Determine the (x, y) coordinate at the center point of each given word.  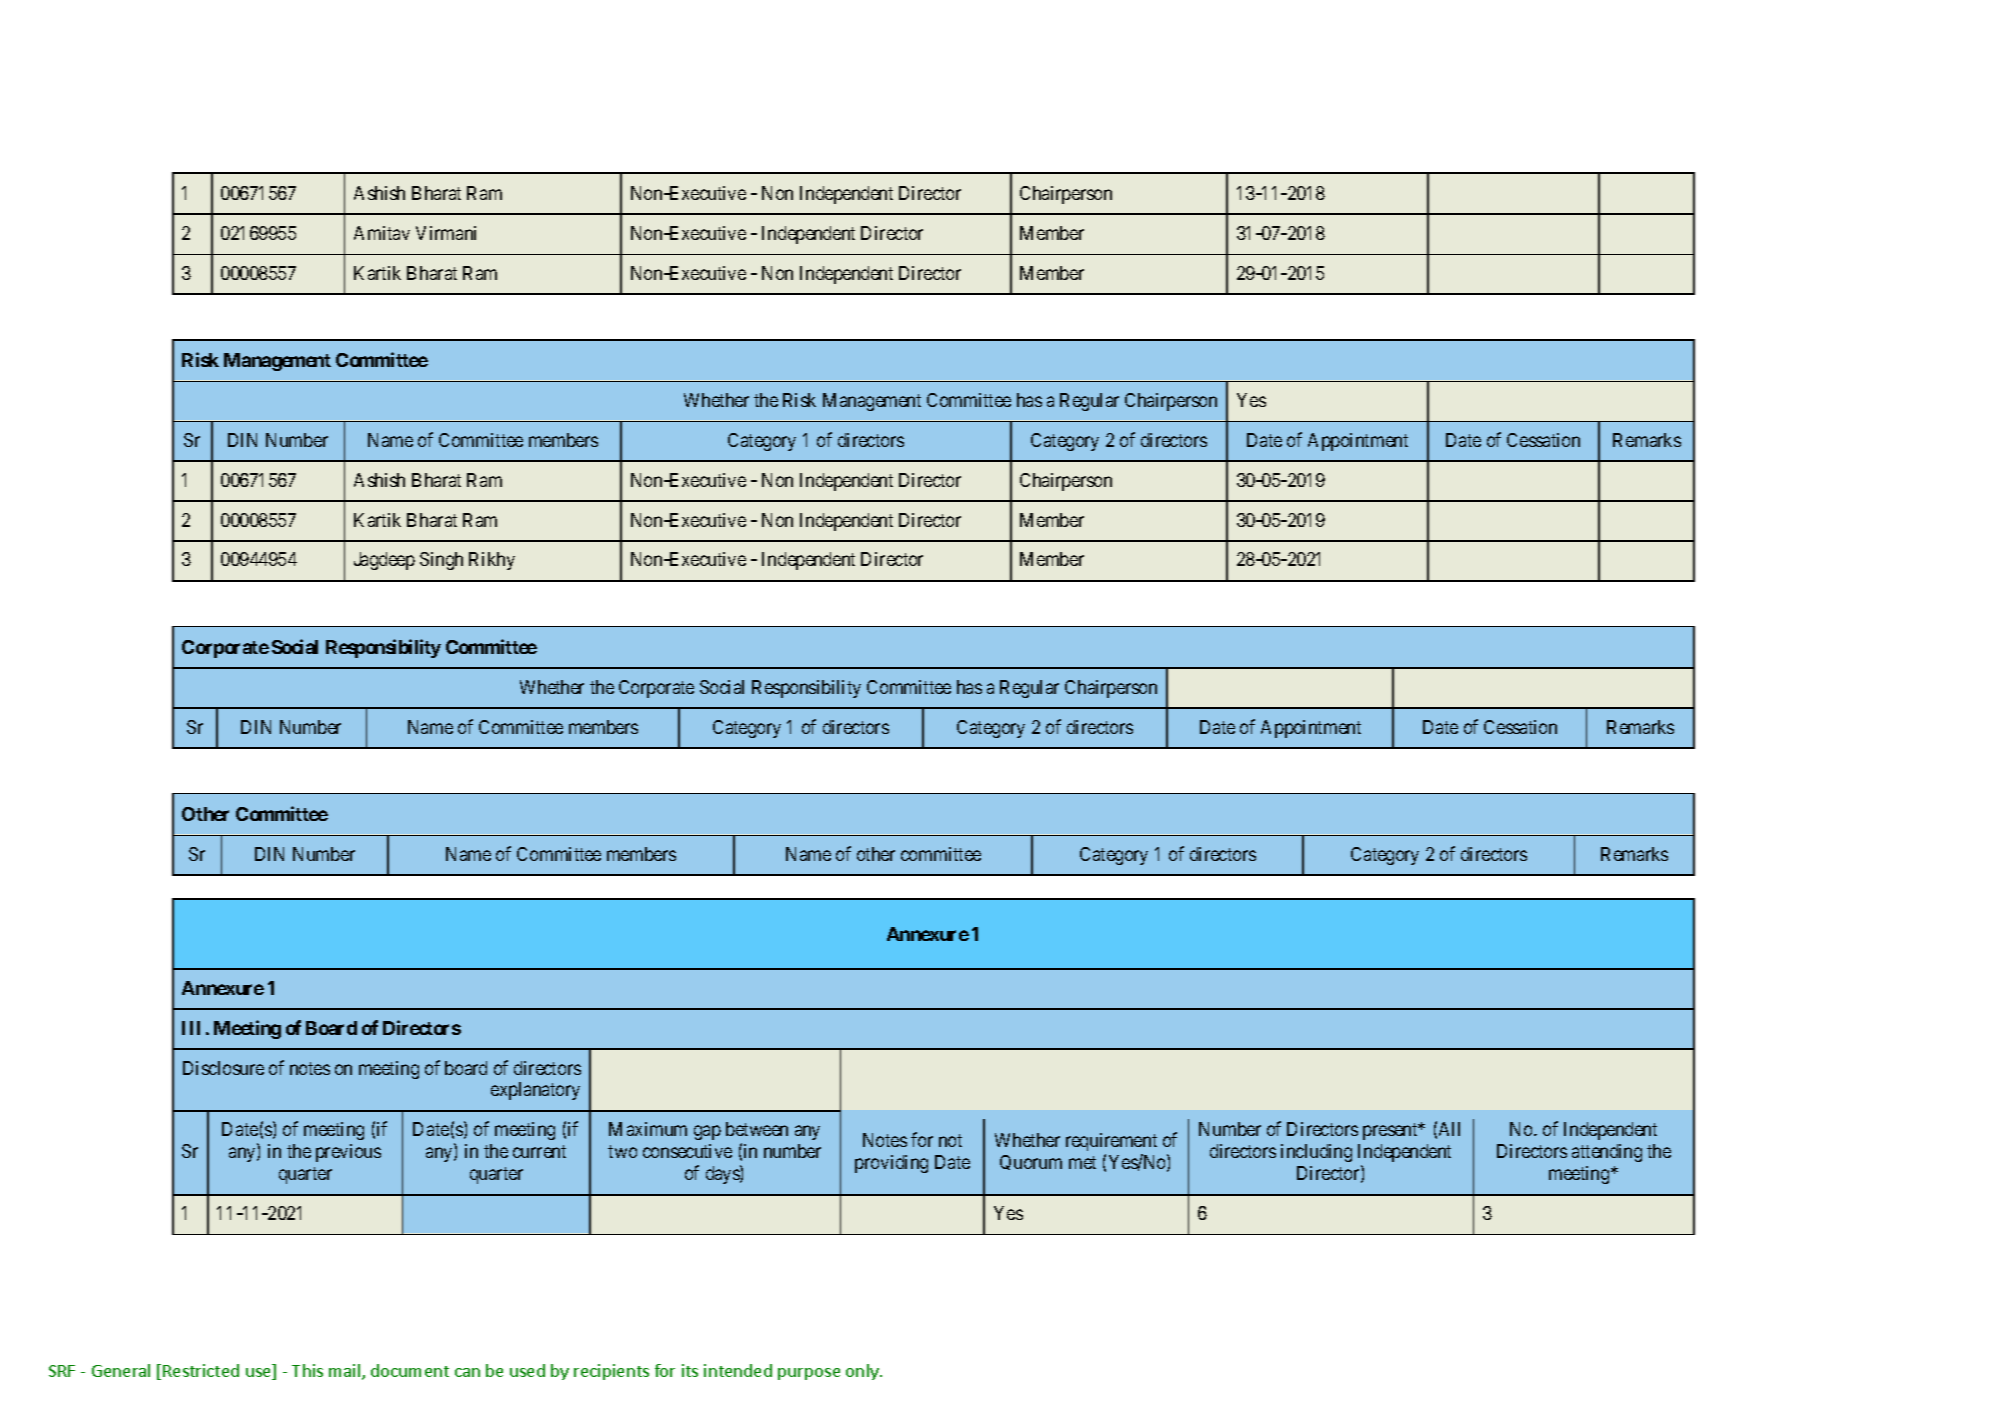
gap (707, 1133)
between (757, 1129)
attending (1607, 1153)
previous (348, 1153)
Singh (441, 561)
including (1316, 1153)
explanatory (535, 1091)
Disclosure (223, 1068)
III (191, 1028)
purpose (809, 1374)
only (863, 1372)
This (307, 1370)
